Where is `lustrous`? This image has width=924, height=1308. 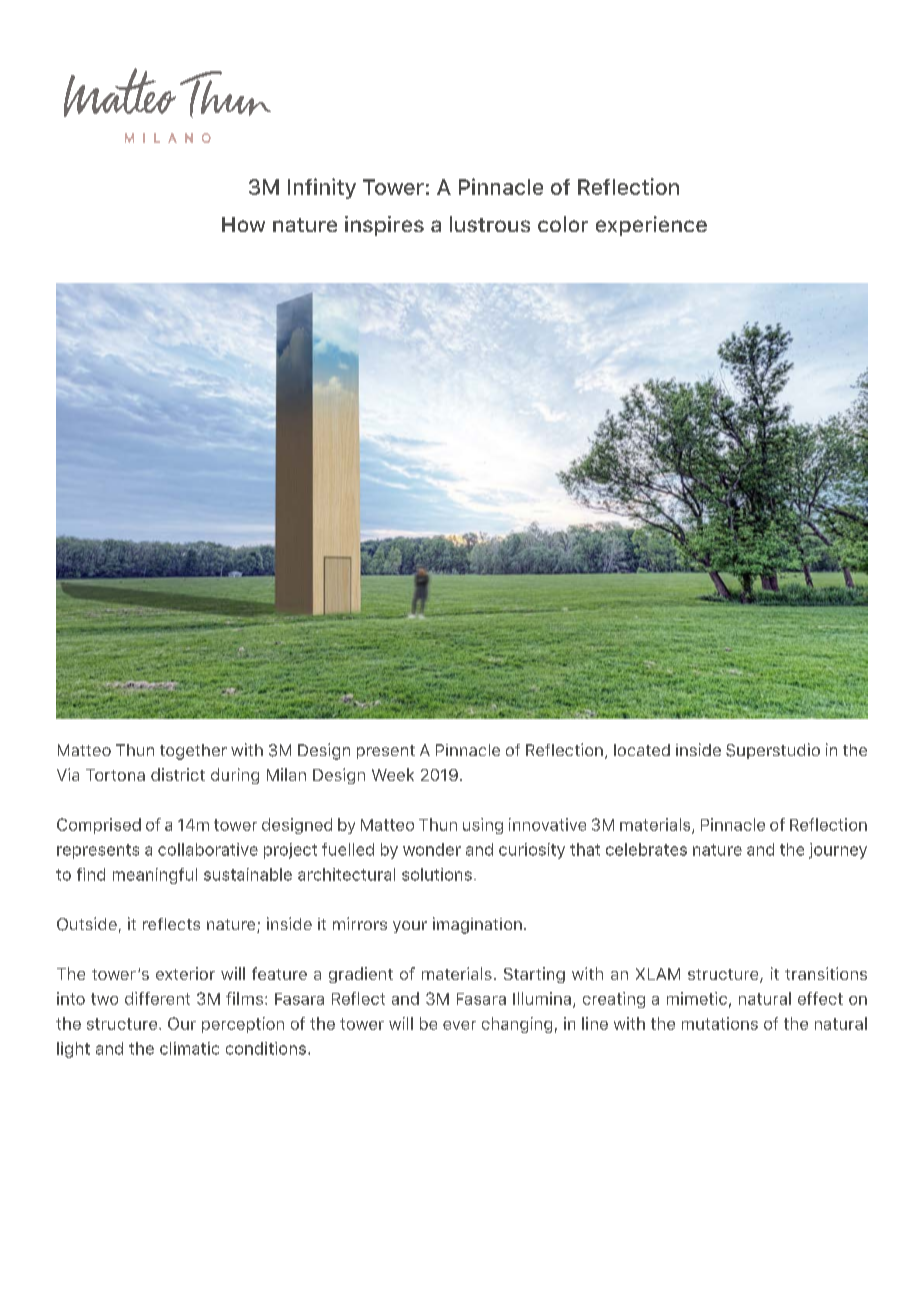 lustrous is located at coordinates (490, 224).
